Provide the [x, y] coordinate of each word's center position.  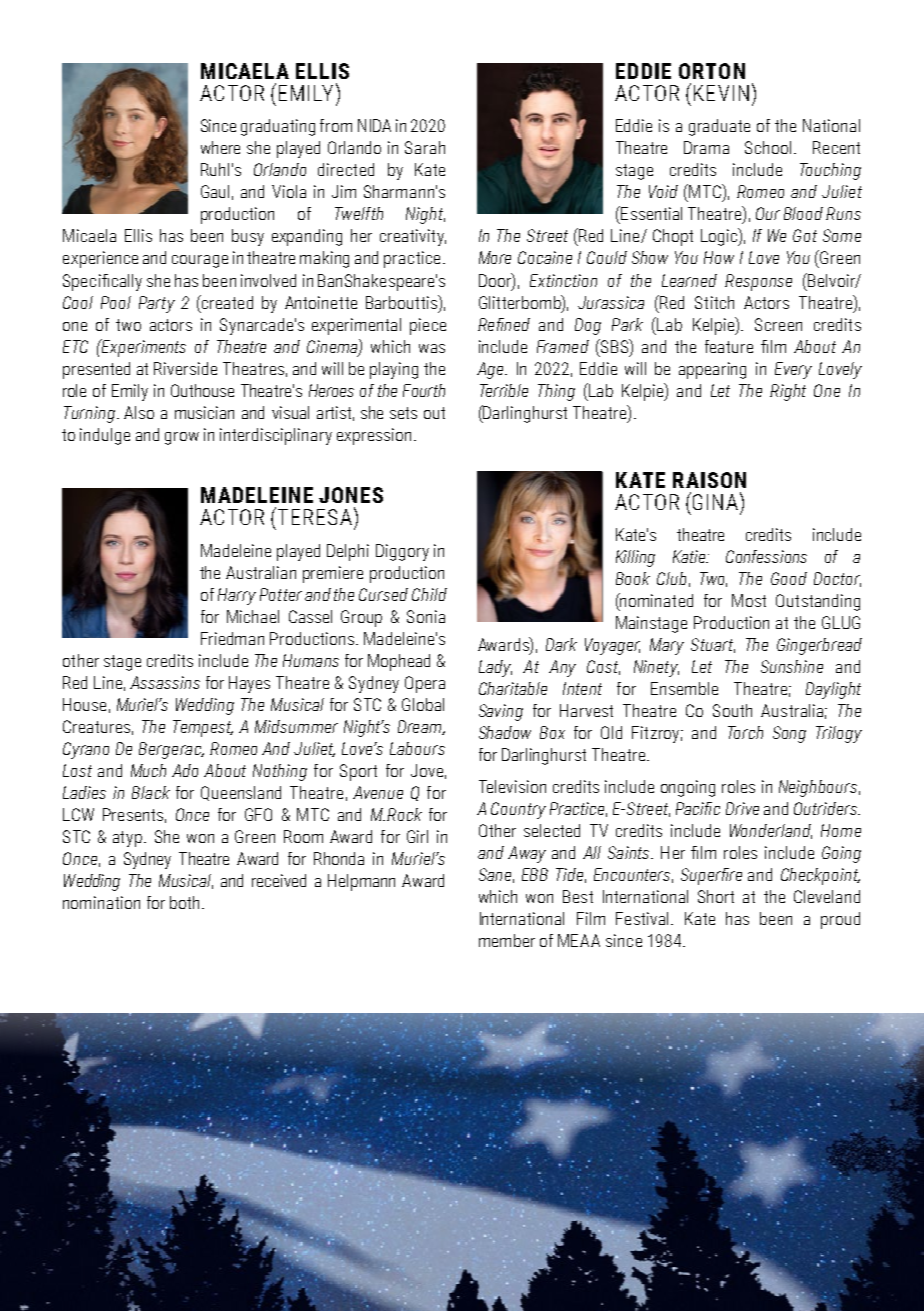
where [220, 147]
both [184, 902]
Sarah [425, 147]
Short [716, 896]
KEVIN [721, 93]
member [507, 940]
